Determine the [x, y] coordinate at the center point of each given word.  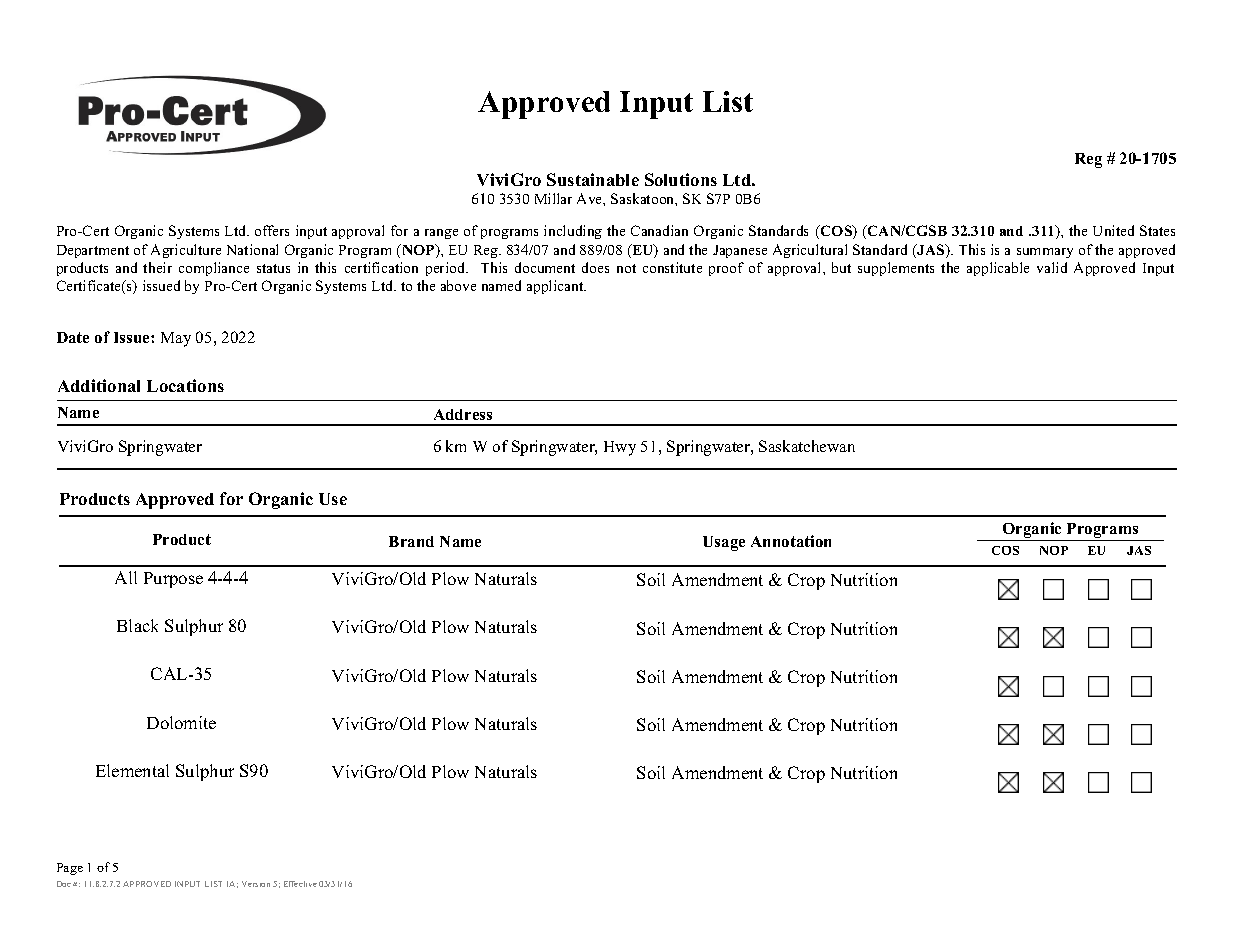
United [1113, 230]
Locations [185, 385]
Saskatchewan [807, 446]
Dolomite [181, 722]
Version [256, 884]
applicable [998, 269]
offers [272, 230]
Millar [553, 198]
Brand [411, 541]
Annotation [791, 541]
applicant [556, 287]
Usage [724, 543]
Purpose [173, 580]
